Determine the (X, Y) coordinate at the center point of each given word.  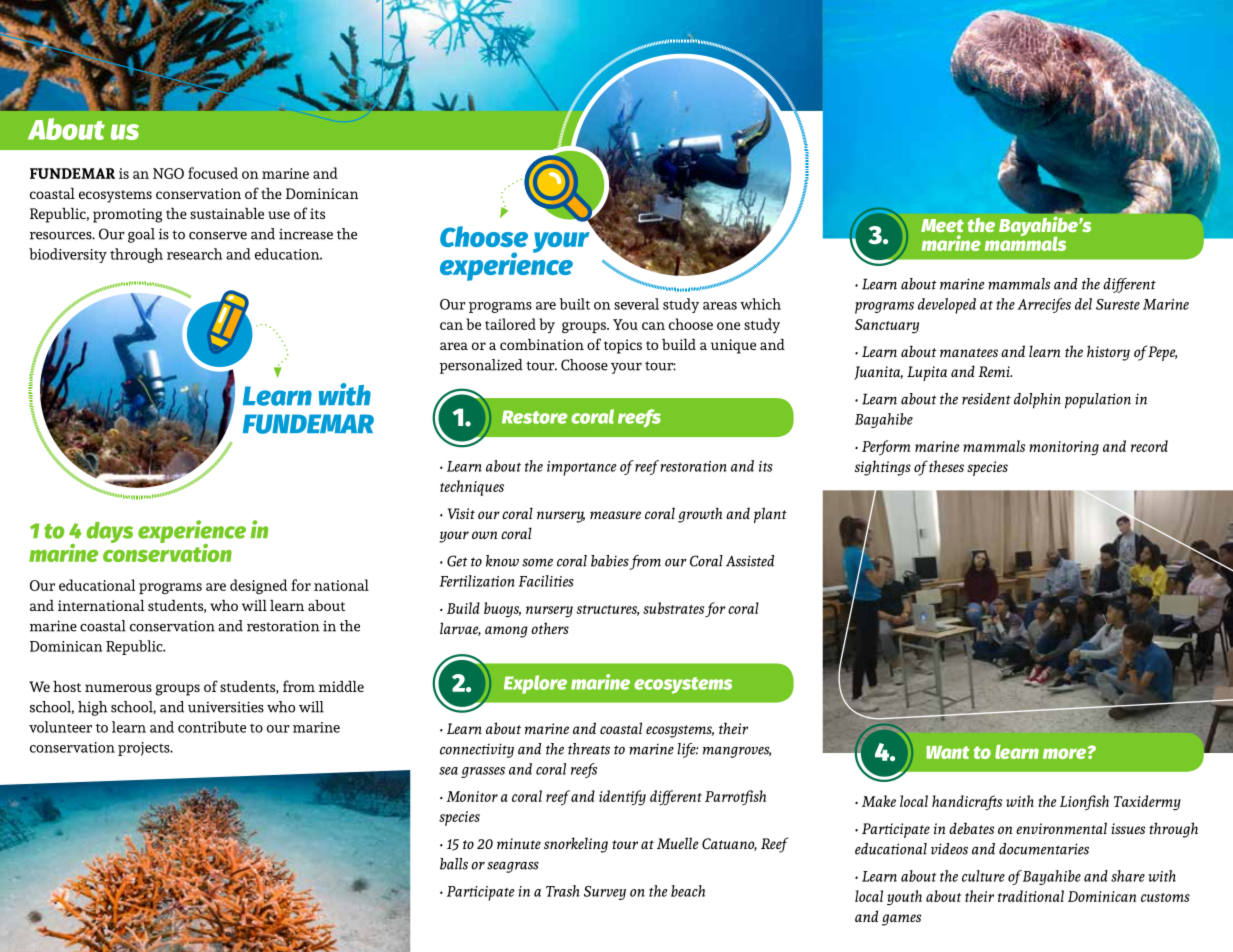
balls (454, 864)
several (636, 304)
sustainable (227, 213)
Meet (942, 225)
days (110, 532)
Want (948, 752)
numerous (118, 688)
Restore (534, 417)
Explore (535, 684)
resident (986, 399)
